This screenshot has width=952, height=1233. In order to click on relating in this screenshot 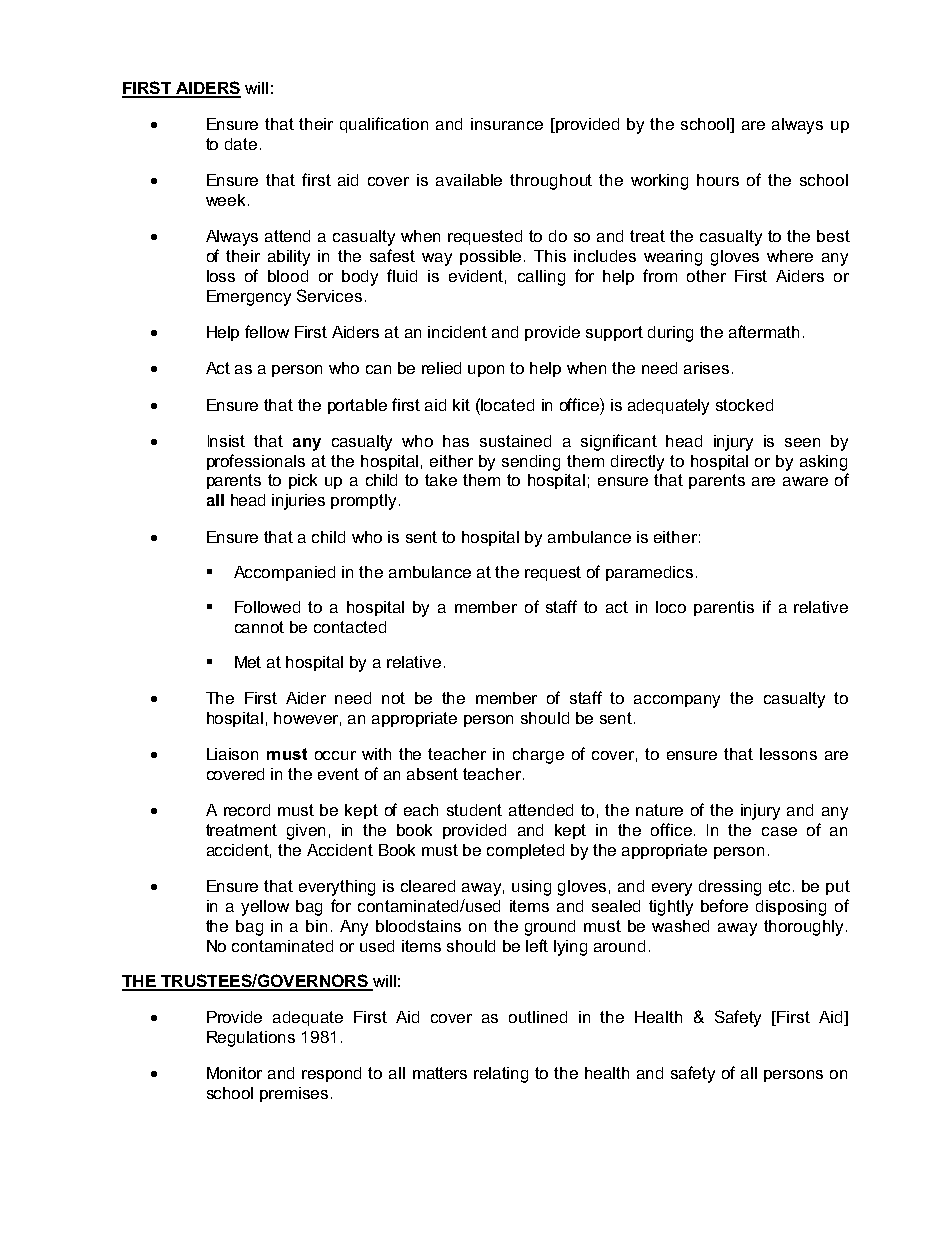, I will do `click(501, 1075)`.
